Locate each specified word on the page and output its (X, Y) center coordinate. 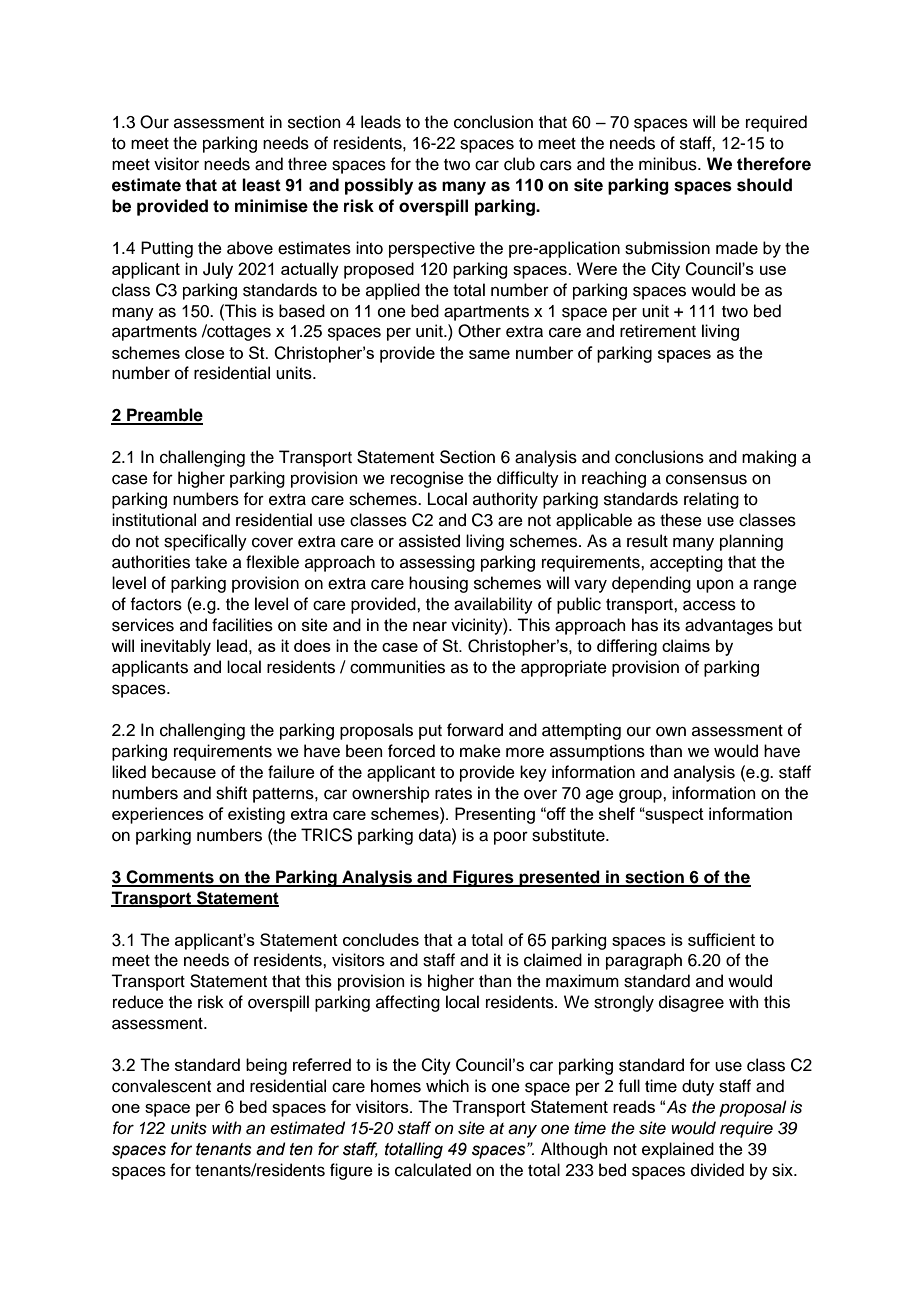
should (764, 185)
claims (686, 645)
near (430, 626)
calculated (433, 1170)
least (261, 185)
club (519, 164)
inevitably (176, 647)
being (266, 1066)
